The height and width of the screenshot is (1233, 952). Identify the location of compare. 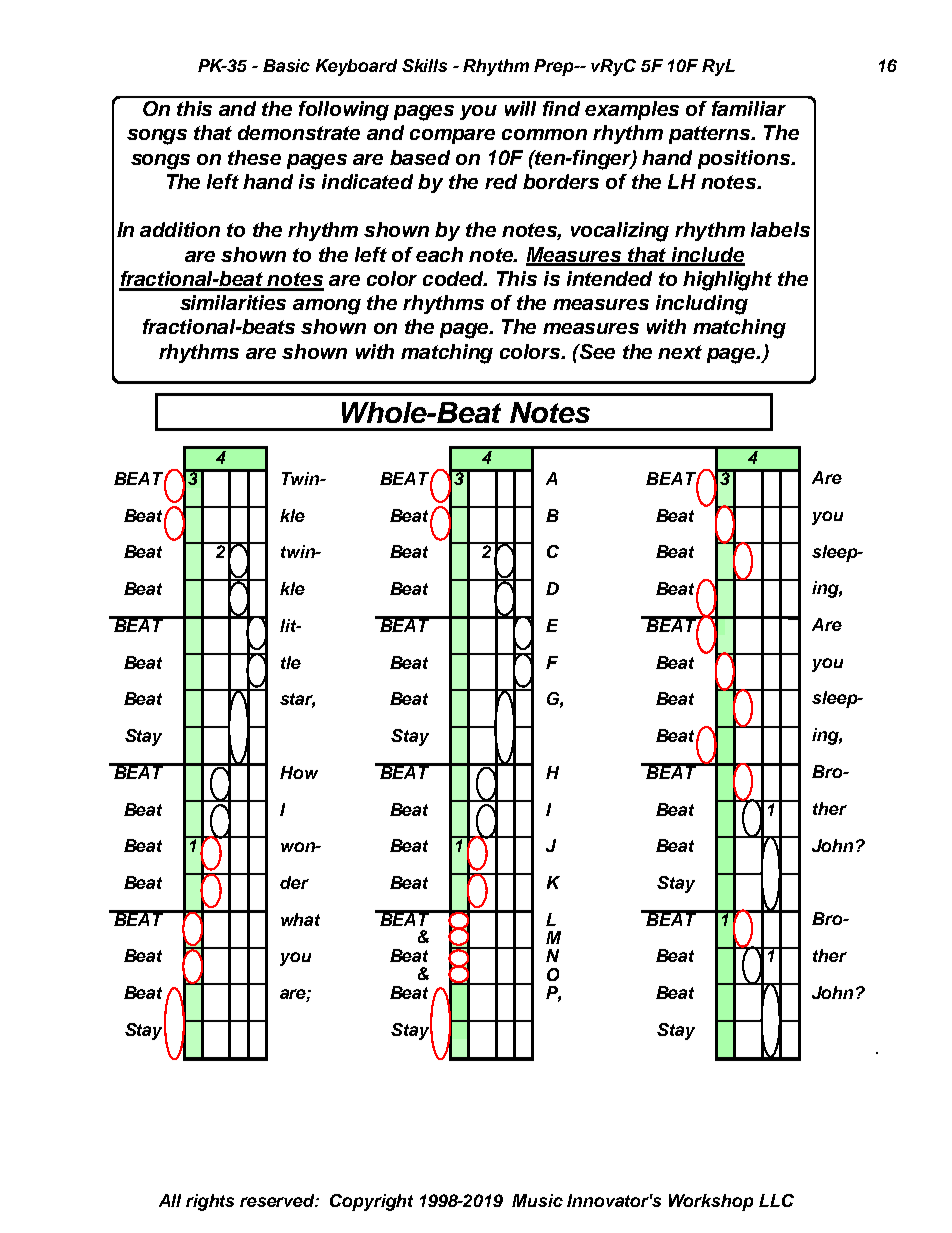
(452, 136).
